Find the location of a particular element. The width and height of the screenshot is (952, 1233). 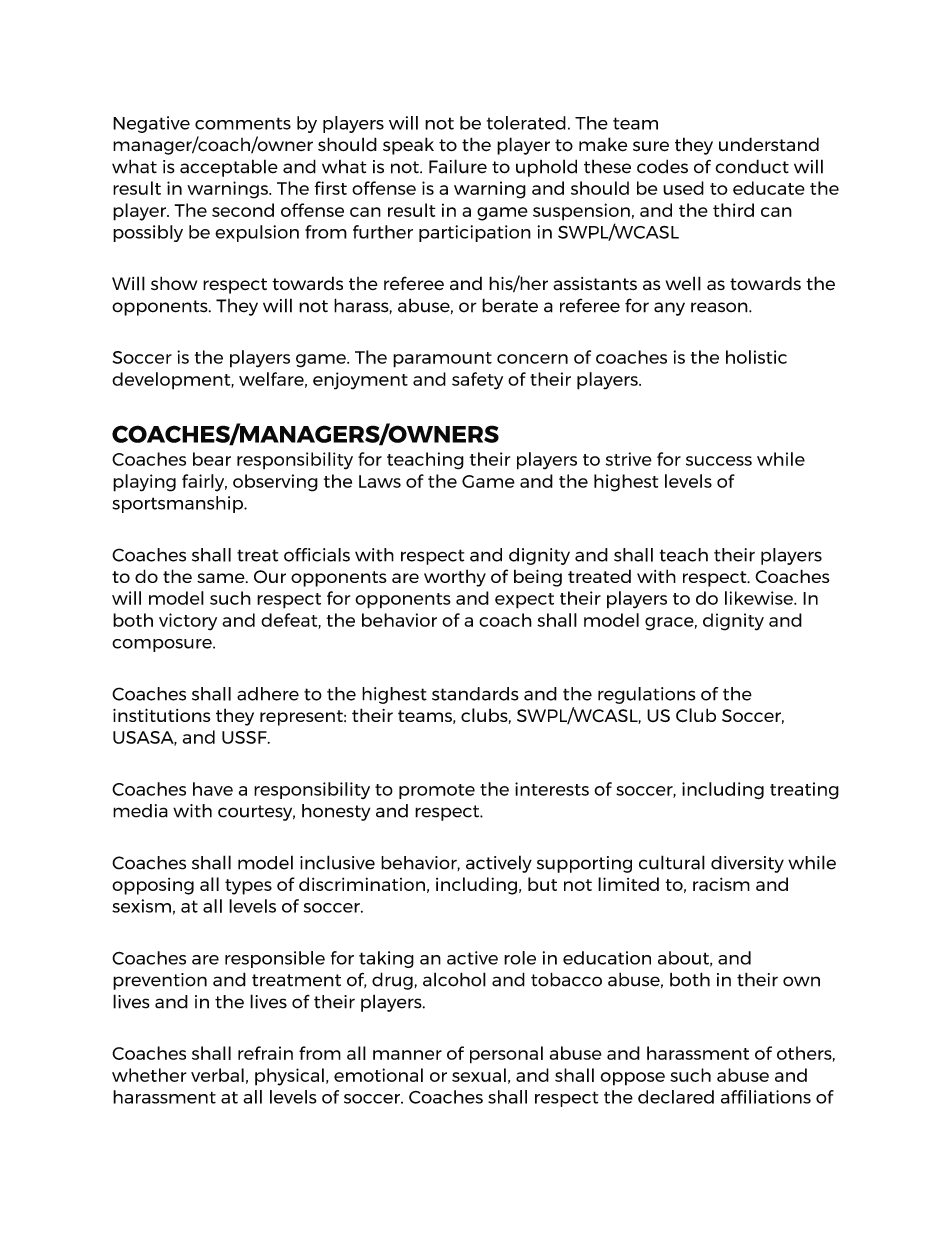

acceptable is located at coordinates (229, 168).
